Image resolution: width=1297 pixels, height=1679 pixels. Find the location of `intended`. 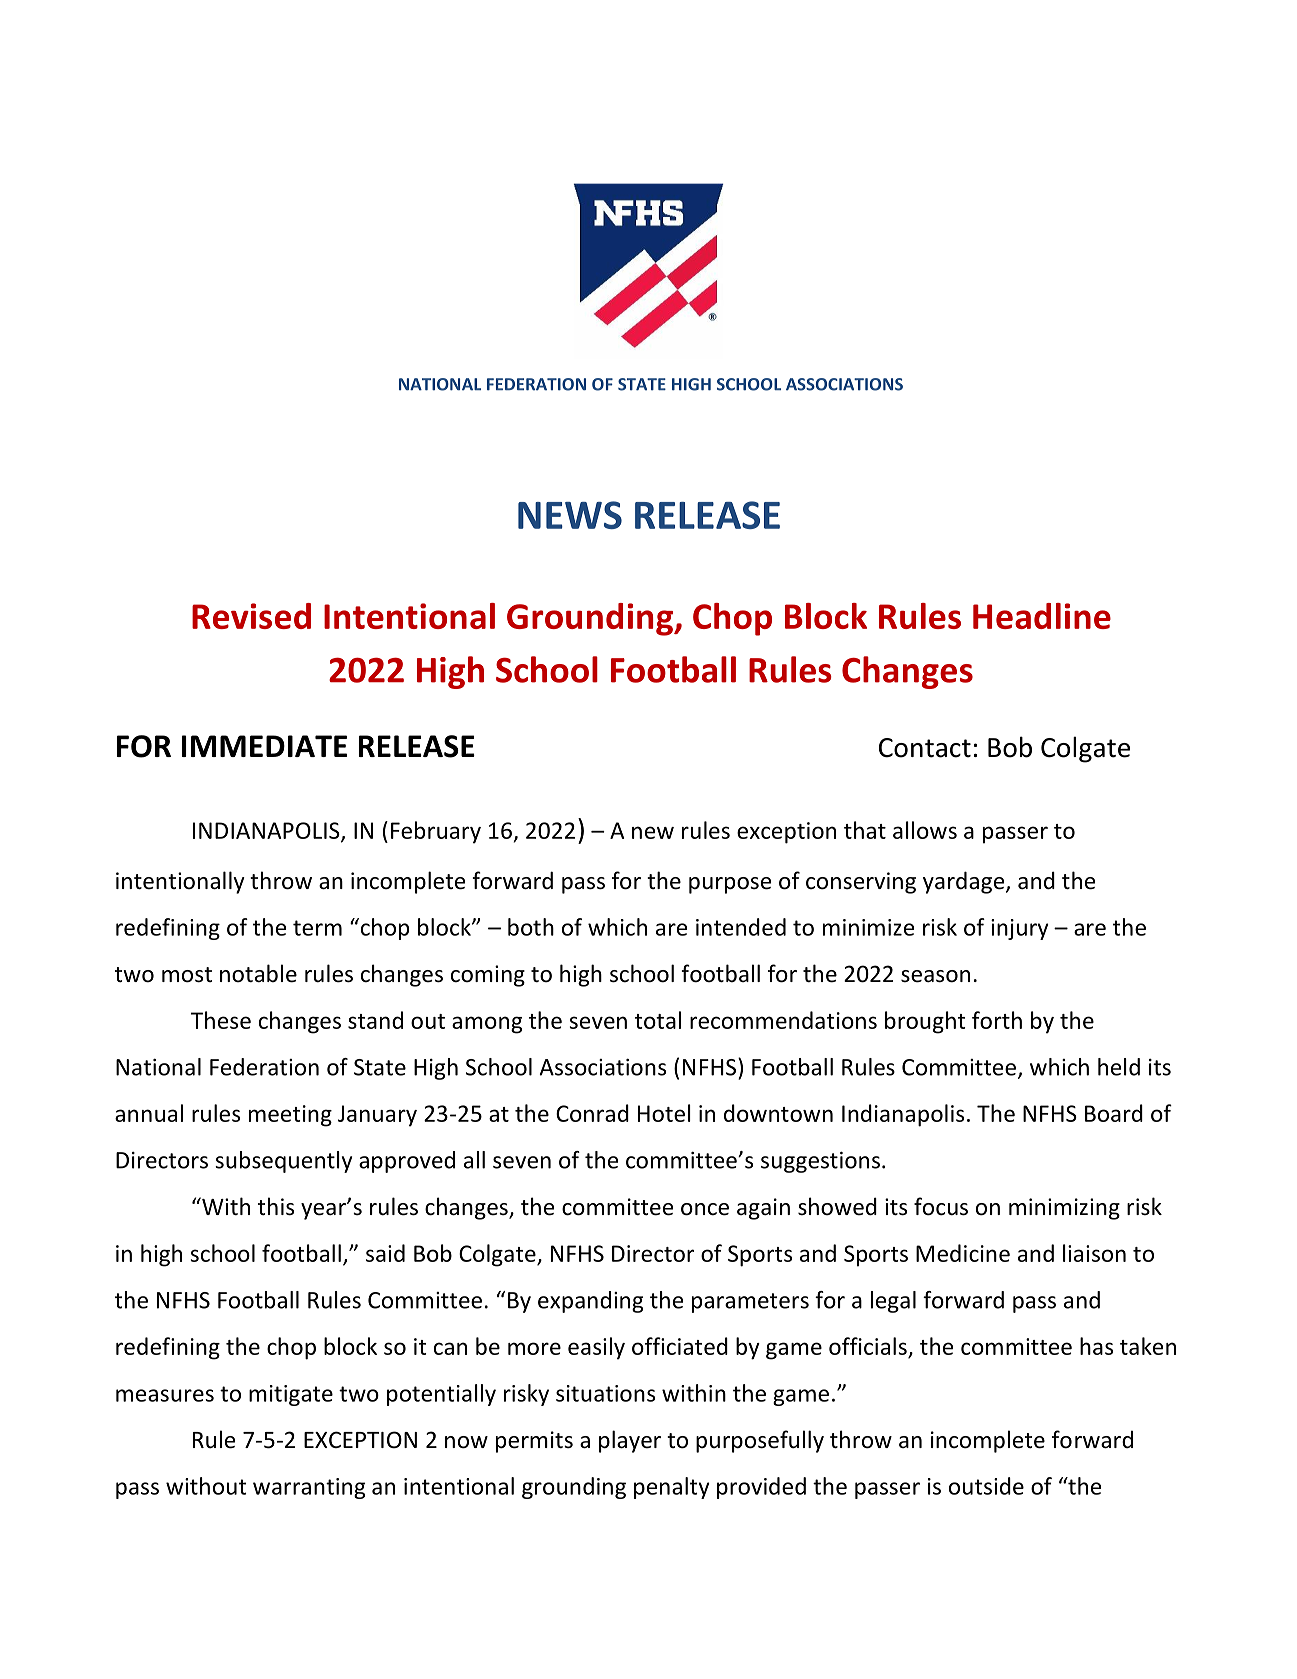

intended is located at coordinates (741, 927).
